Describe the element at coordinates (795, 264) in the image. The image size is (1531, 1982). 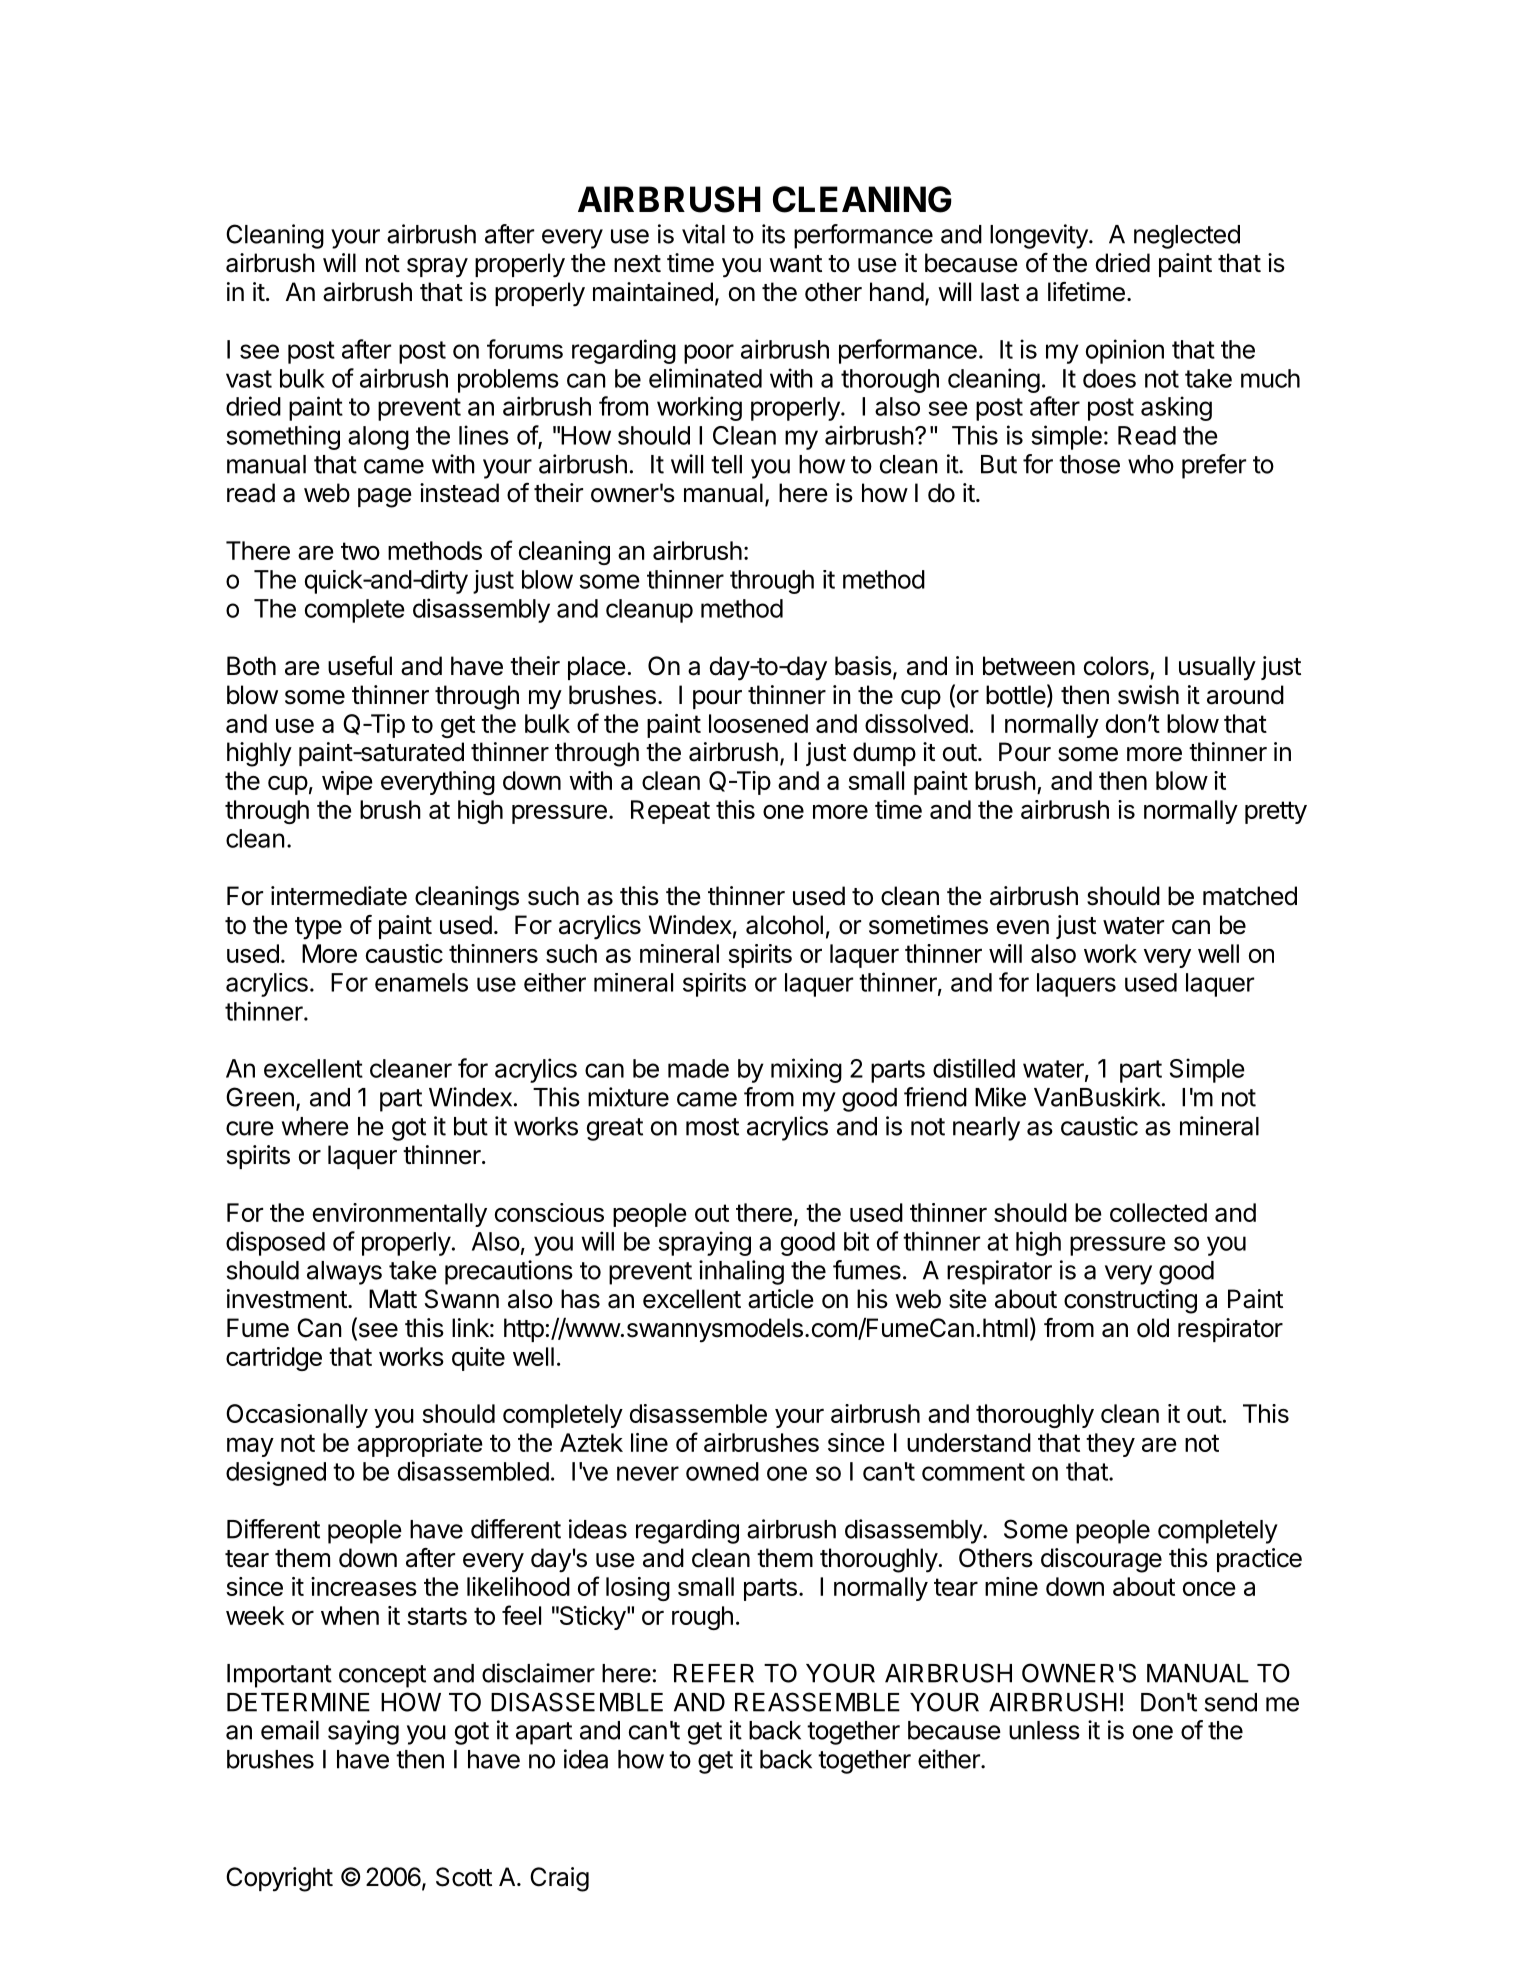
I see `want` at that location.
